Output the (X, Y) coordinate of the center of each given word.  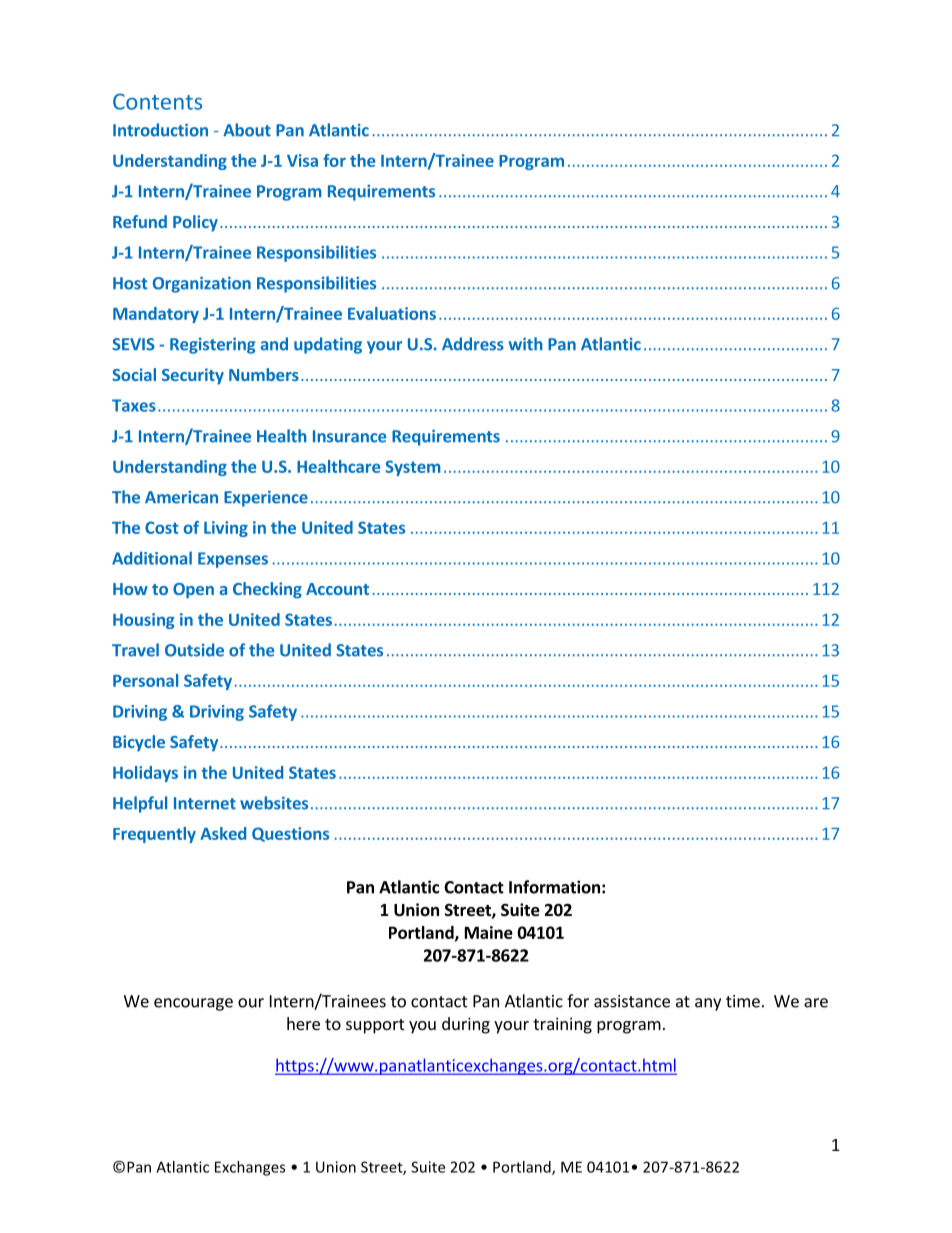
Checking (267, 590)
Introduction (160, 130)
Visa (302, 160)
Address (473, 344)
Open (193, 591)
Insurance (349, 436)
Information (554, 887)
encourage (193, 1004)
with (526, 344)
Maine (489, 932)
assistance (632, 1001)
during (466, 1025)
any (708, 1004)
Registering (213, 345)
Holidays (145, 774)
